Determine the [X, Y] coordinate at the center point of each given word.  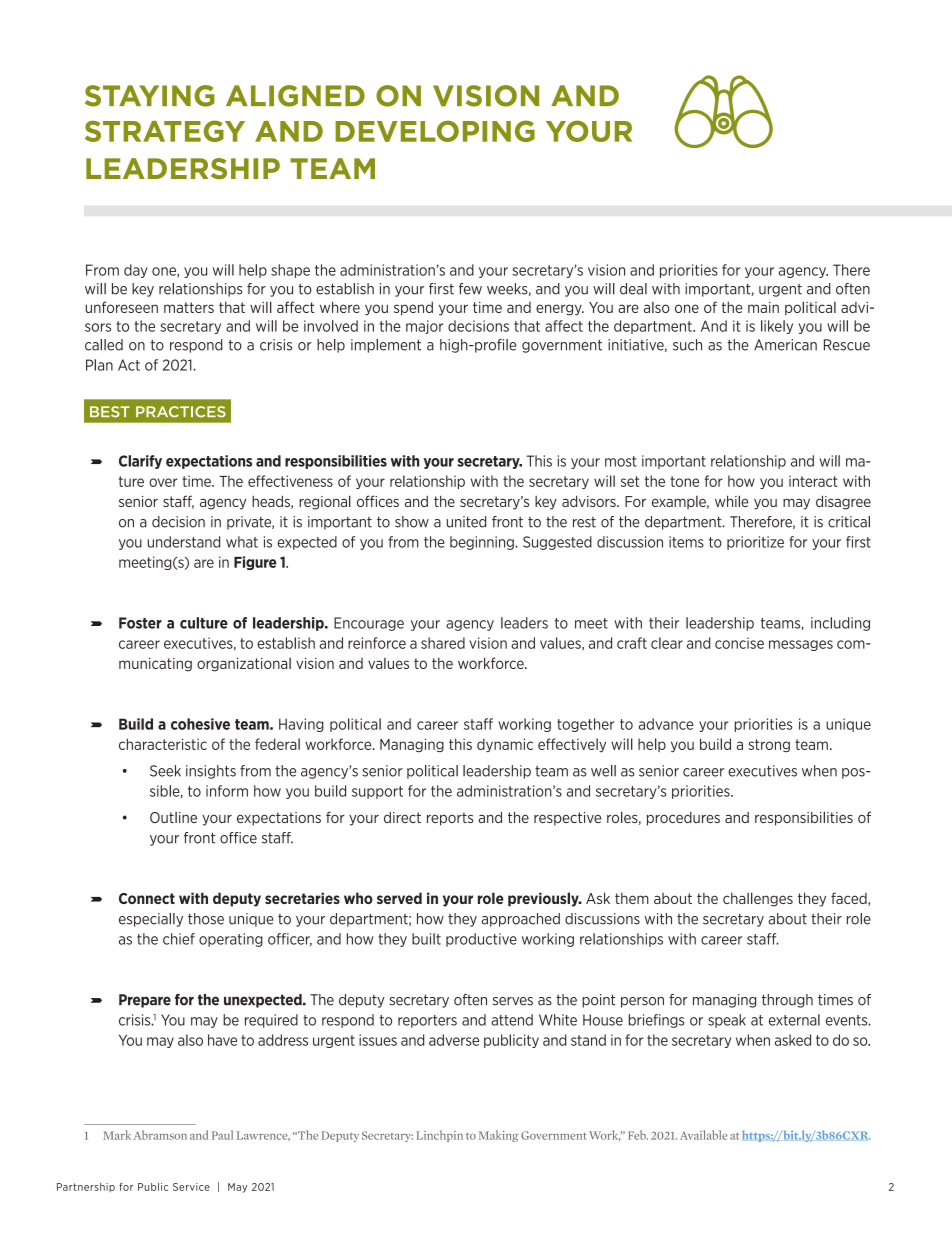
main [763, 307]
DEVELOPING [435, 131]
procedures [683, 819]
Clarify [140, 462]
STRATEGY [165, 131]
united [466, 522]
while [732, 501]
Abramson [160, 1135]
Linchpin [439, 1136]
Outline [173, 817]
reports [450, 819]
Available [704, 1135]
